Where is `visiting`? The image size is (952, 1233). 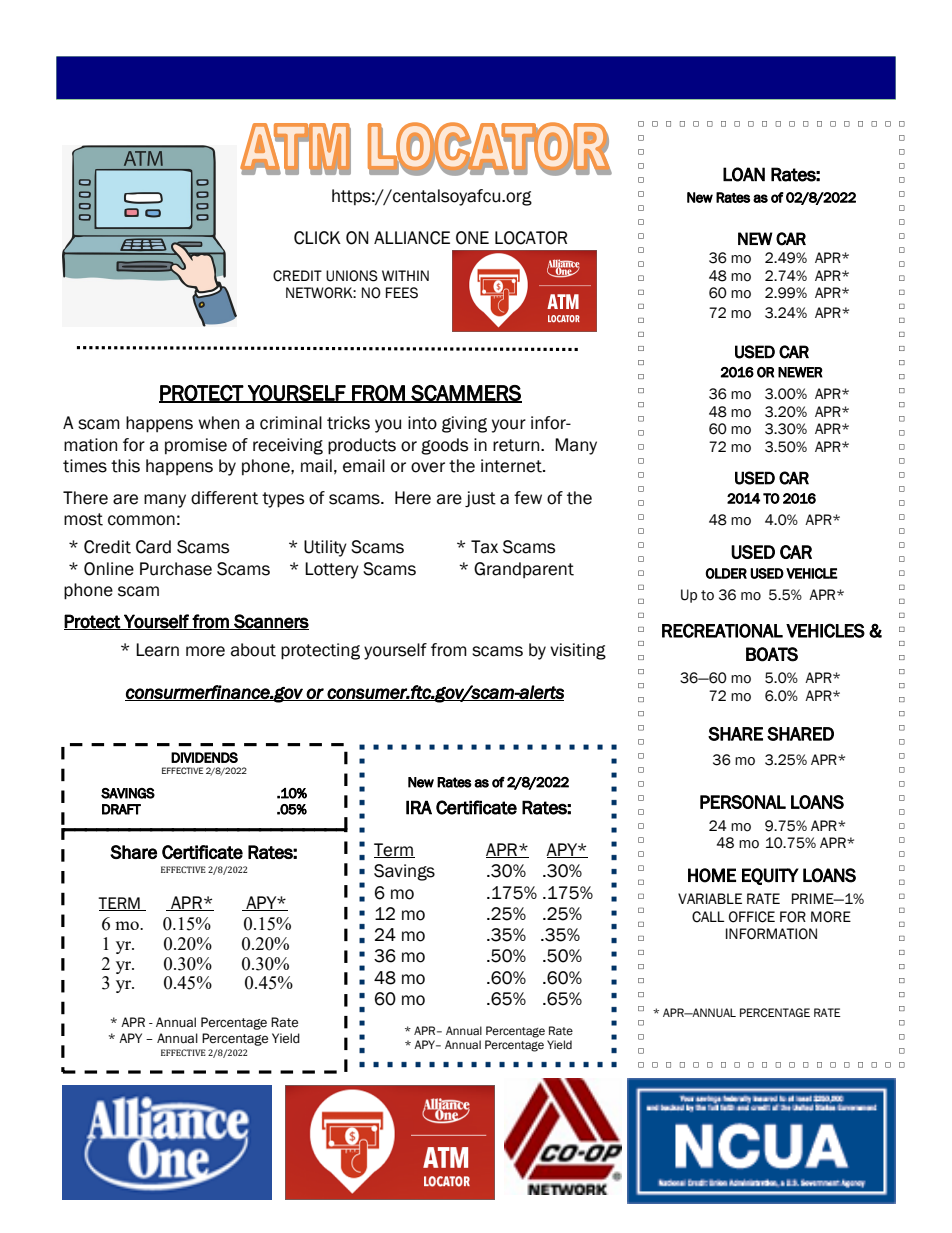
visiting is located at coordinates (578, 651).
